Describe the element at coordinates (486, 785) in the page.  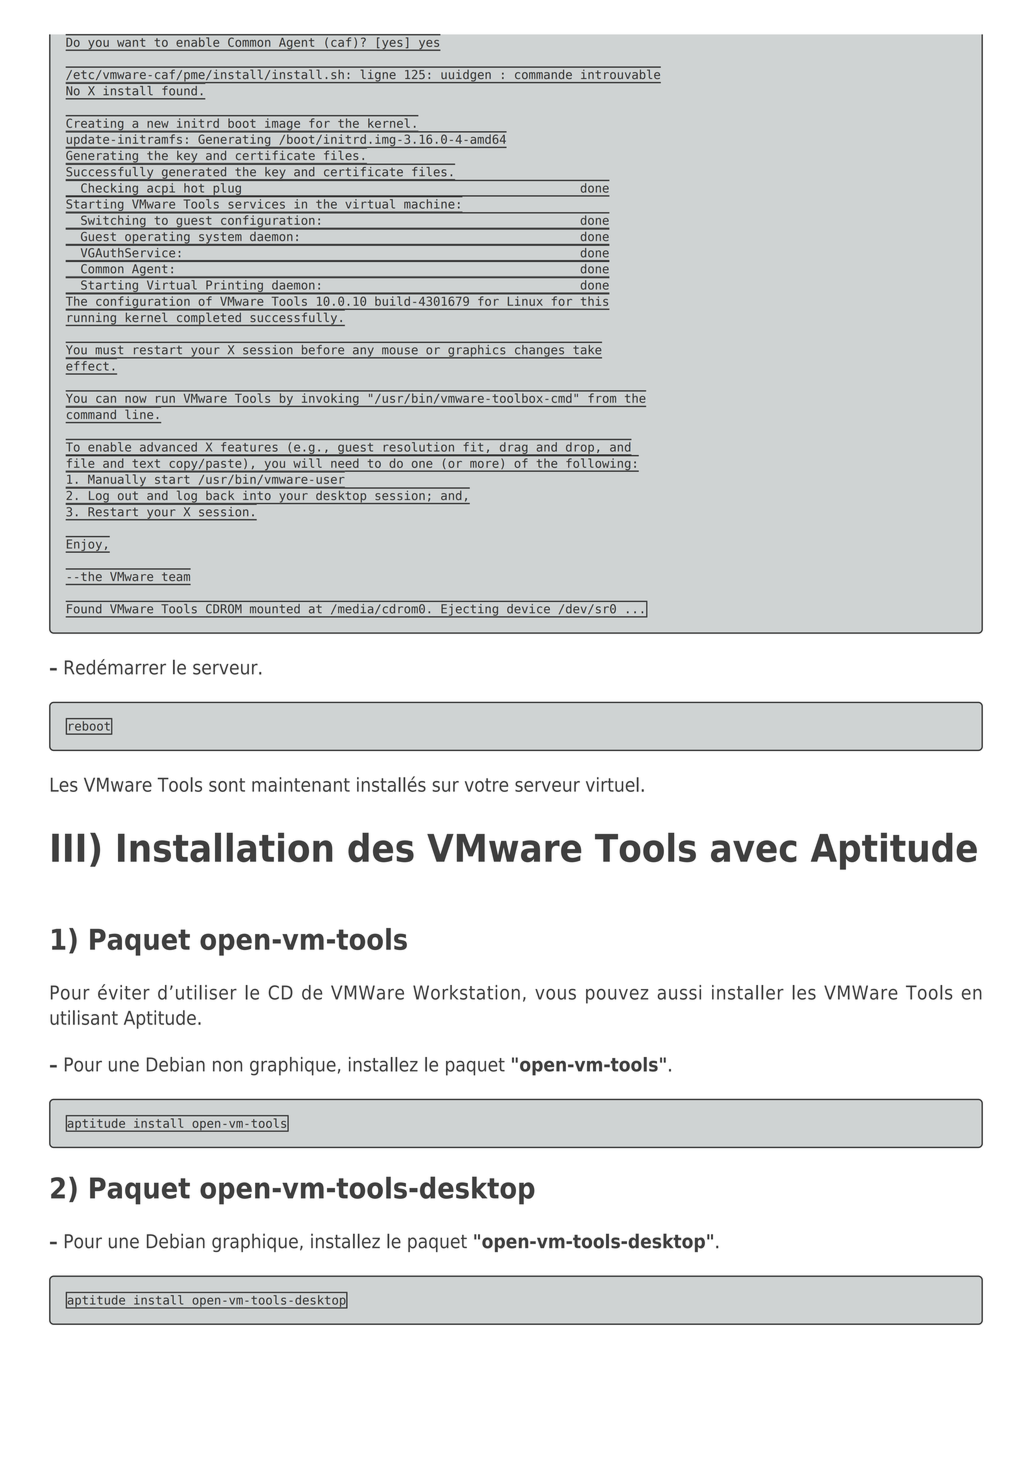
I see `votre` at that location.
